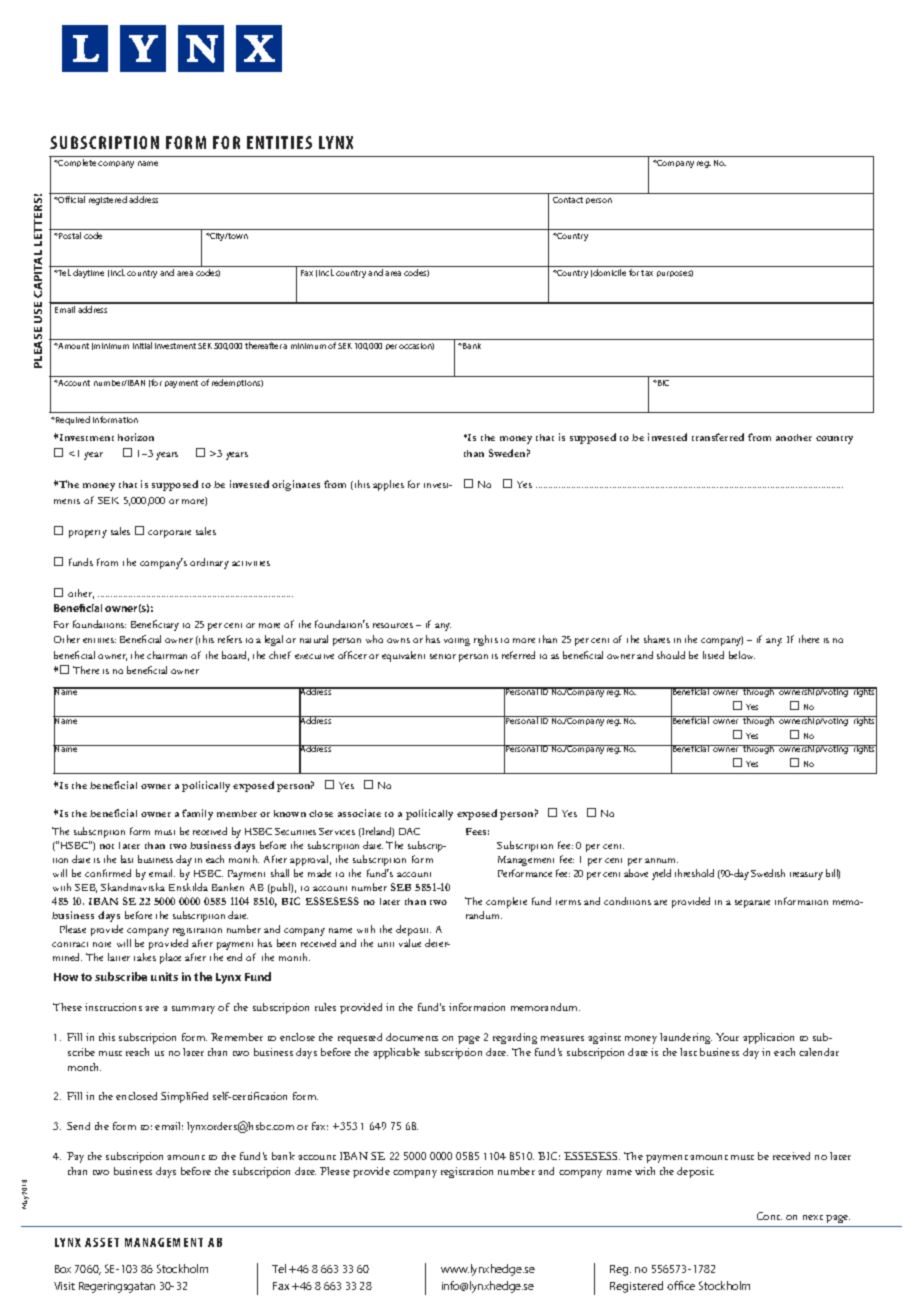 The height and width of the page is (1308, 924). Describe the element at coordinates (193, 1010) in the page. I see `summary` at that location.
